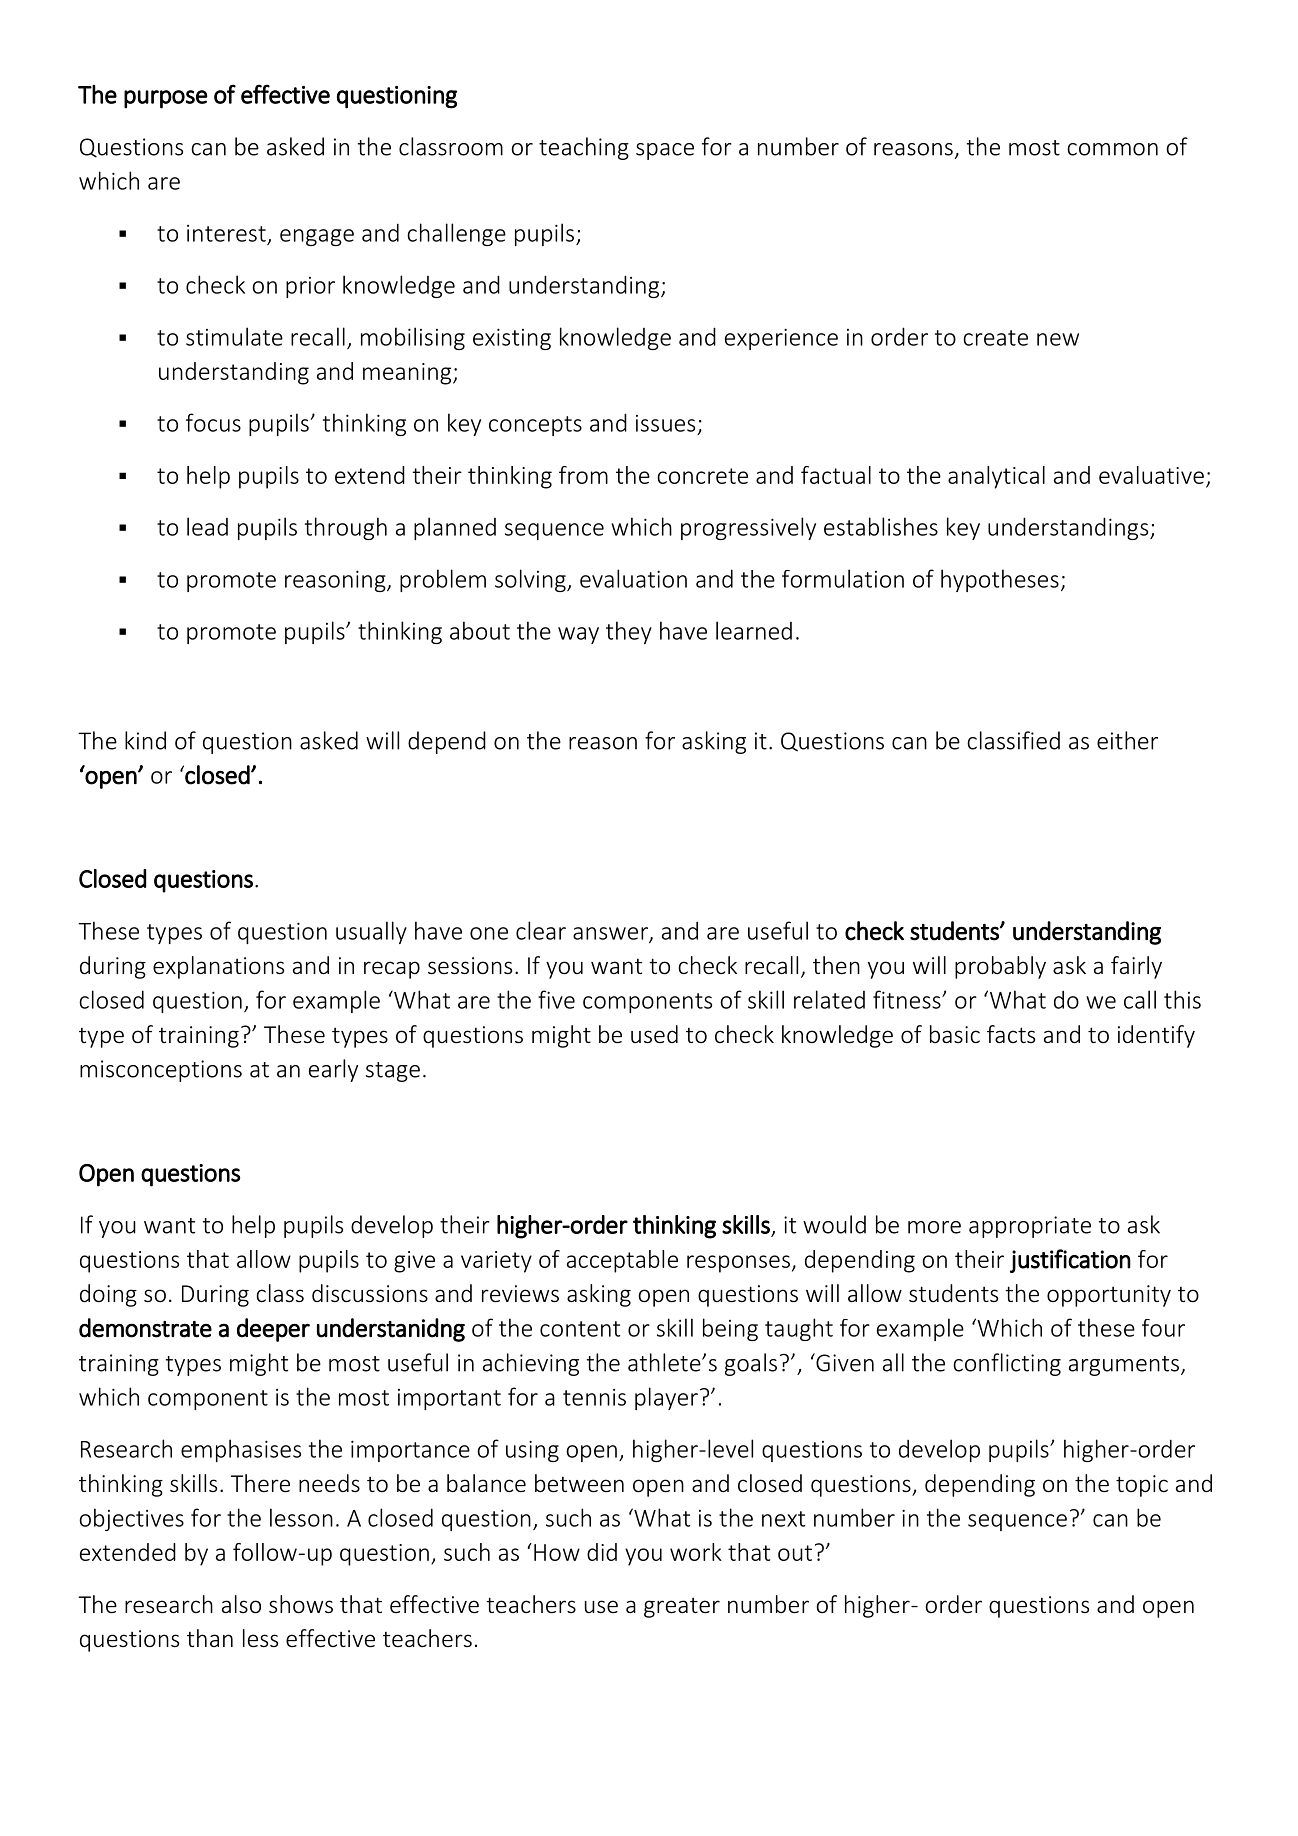 This screenshot has width=1298, height=1836. I want to click on answer, so click(611, 934).
